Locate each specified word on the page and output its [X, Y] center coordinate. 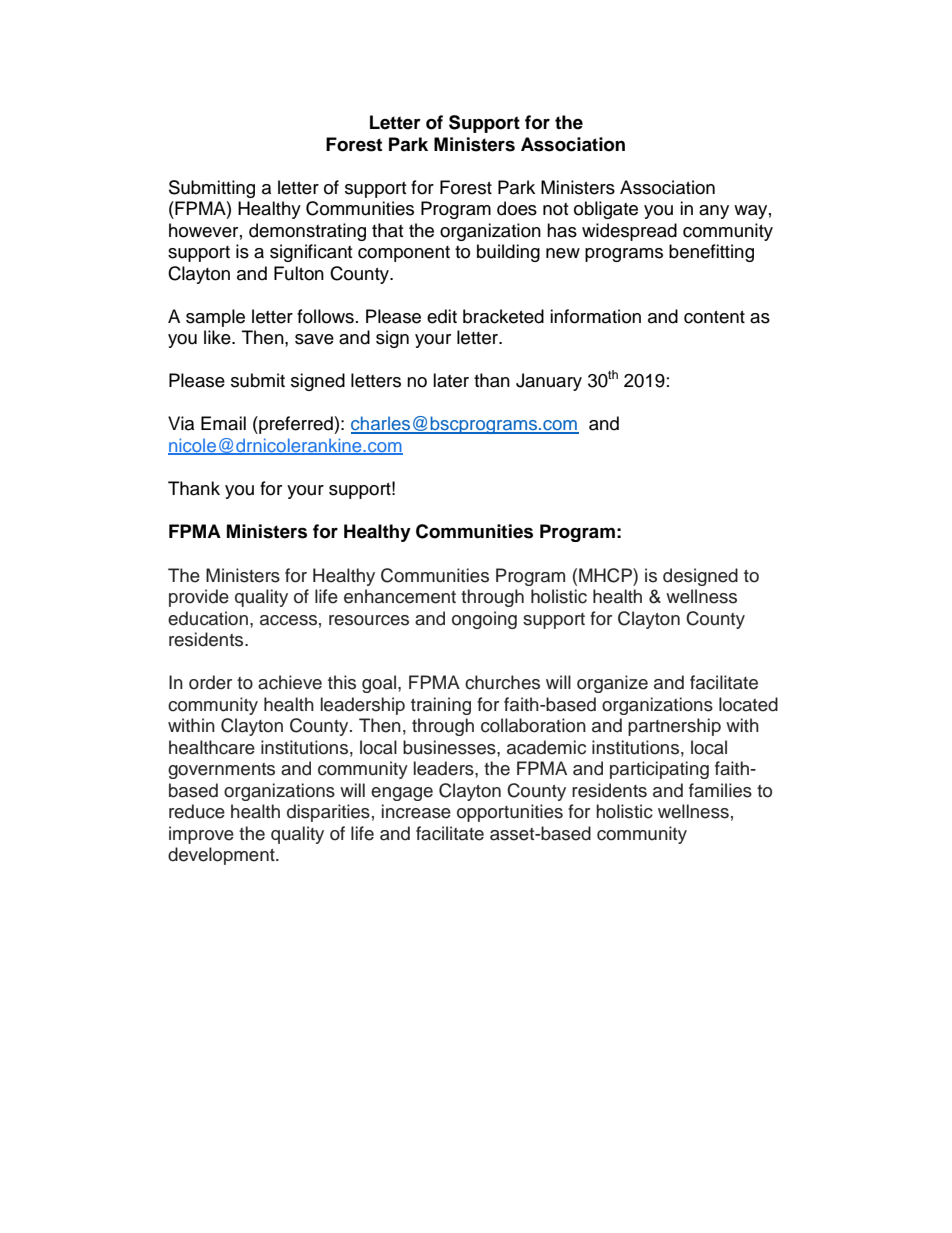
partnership [674, 727]
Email [223, 423]
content [714, 317]
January [549, 382]
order [210, 682]
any [714, 212]
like [218, 337]
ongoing [484, 620]
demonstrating [307, 232]
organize [612, 684]
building [508, 253]
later [451, 380]
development [222, 856]
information [595, 316]
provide [199, 598]
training [441, 706]
